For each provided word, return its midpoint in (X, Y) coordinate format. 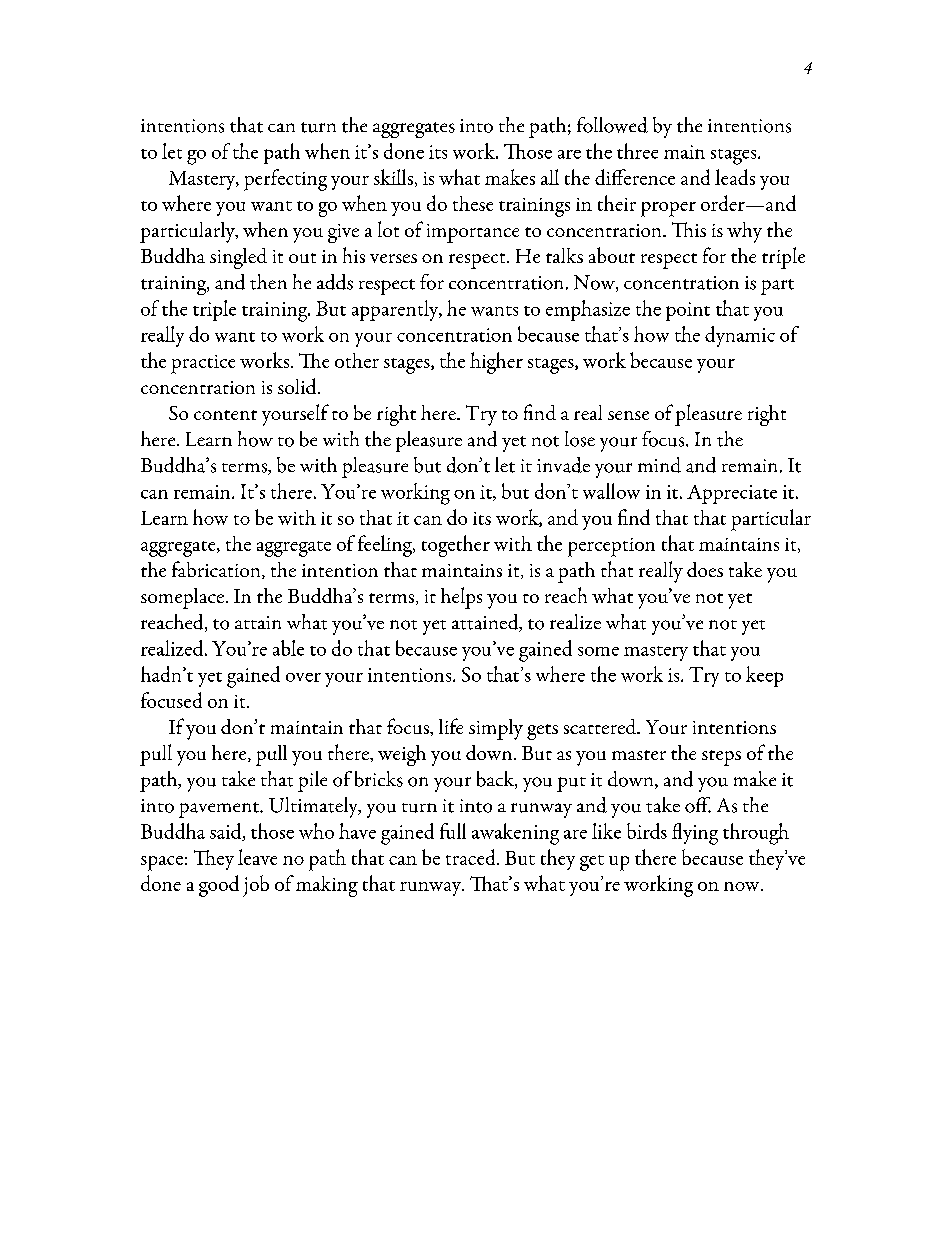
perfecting (285, 180)
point (688, 311)
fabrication (217, 570)
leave (257, 857)
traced (472, 857)
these (473, 203)
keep (764, 676)
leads (735, 177)
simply (496, 729)
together (456, 546)
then (268, 282)
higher (496, 363)
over (303, 677)
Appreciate (732, 494)
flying (695, 834)
